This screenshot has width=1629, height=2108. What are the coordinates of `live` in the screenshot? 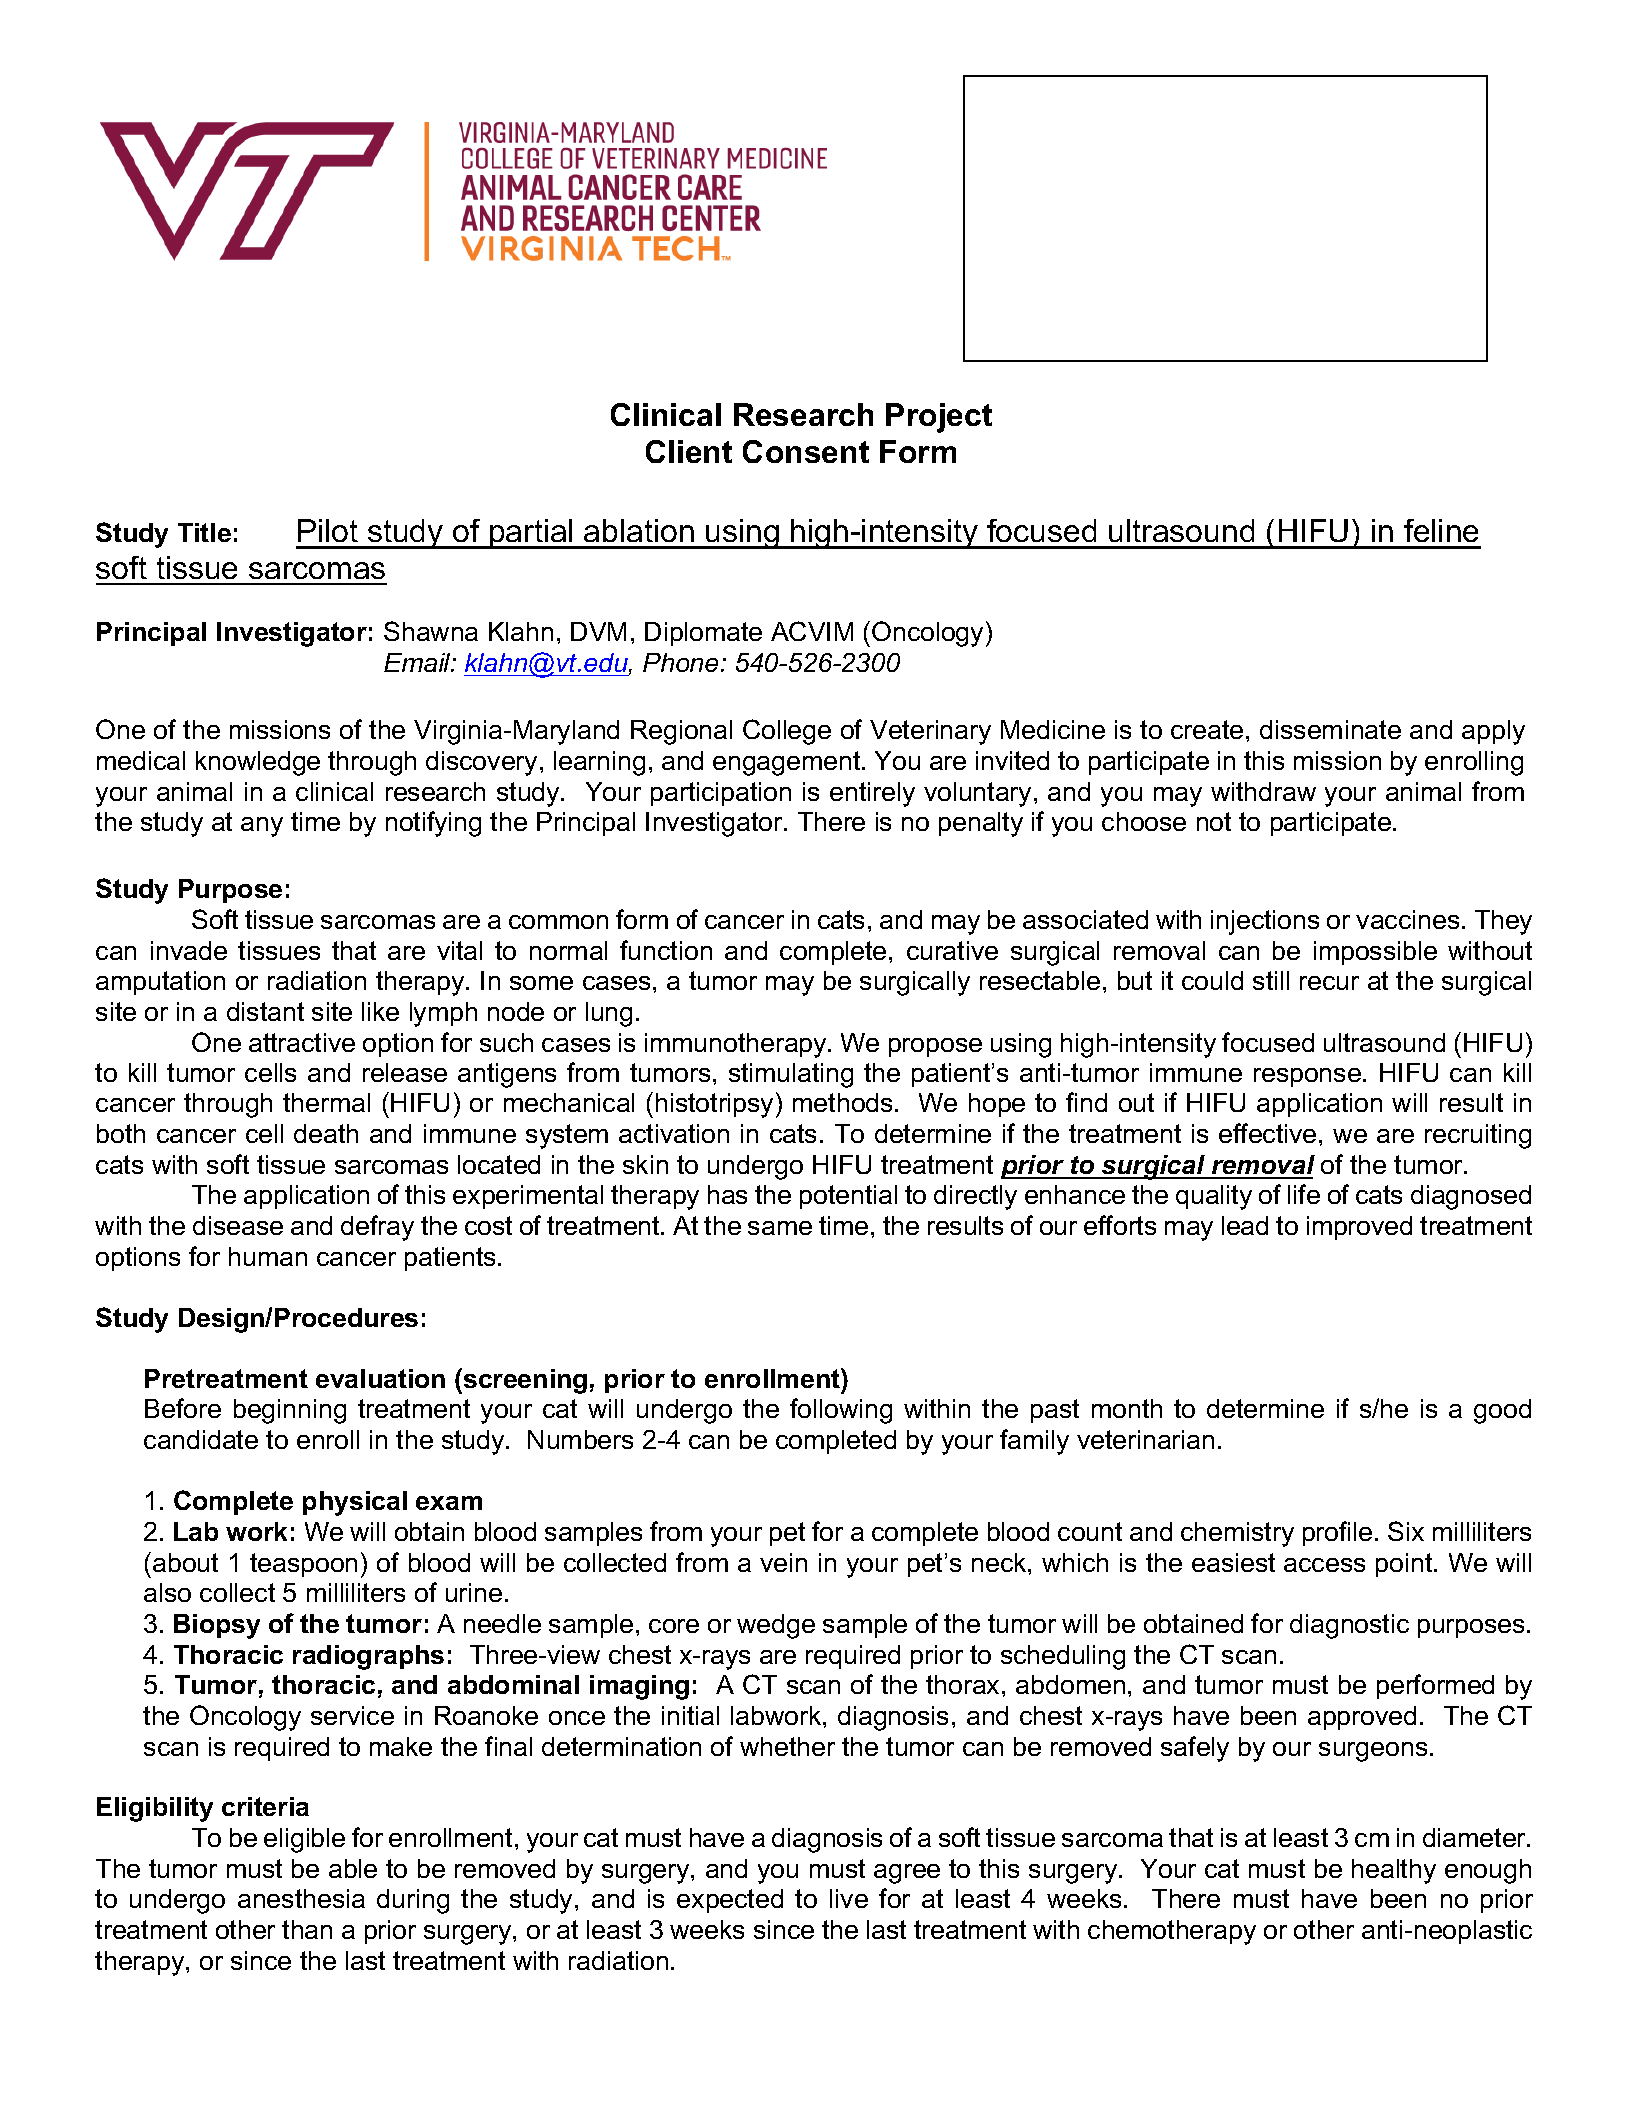 It's located at (849, 1898).
